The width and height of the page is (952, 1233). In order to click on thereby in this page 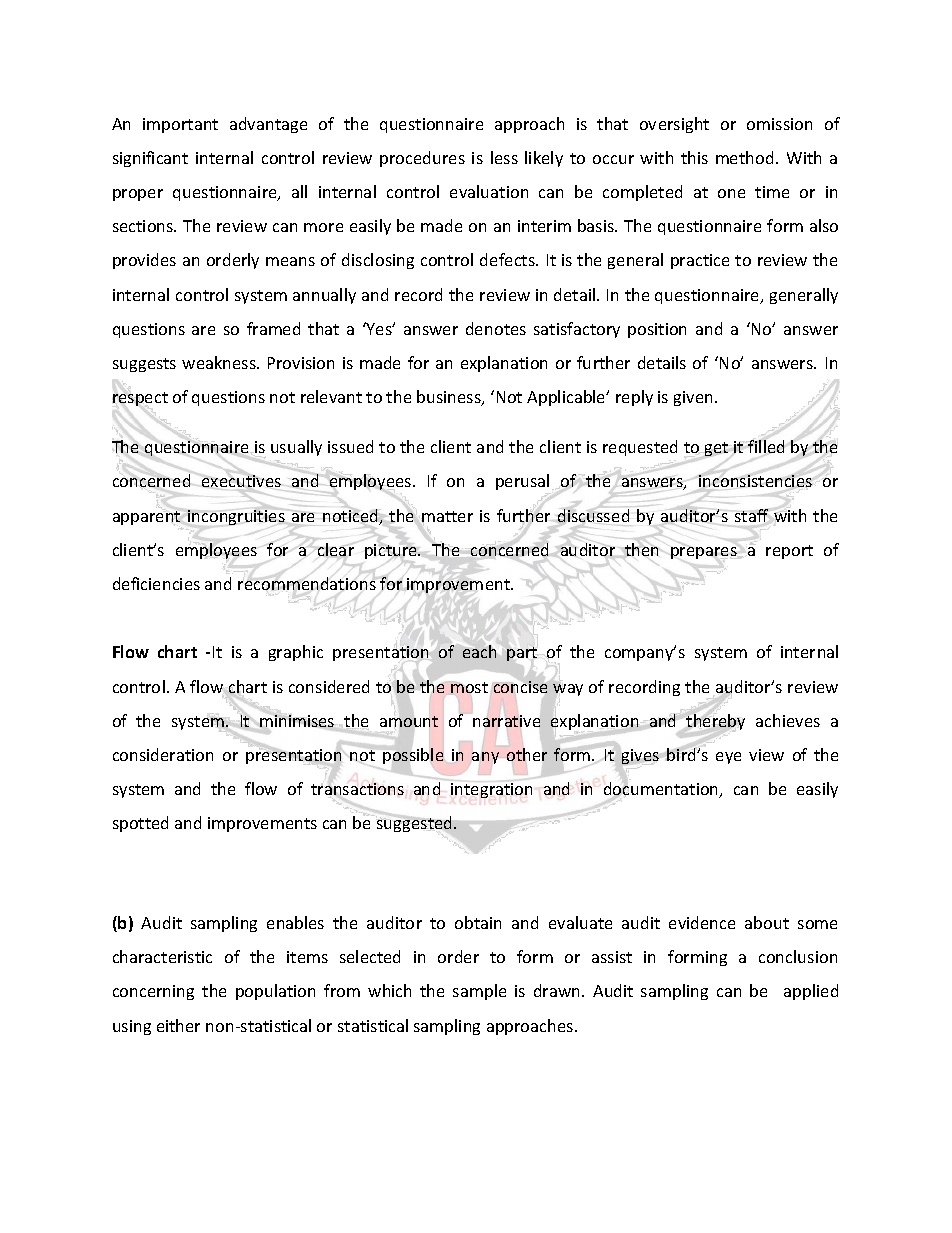, I will do `click(715, 722)`.
